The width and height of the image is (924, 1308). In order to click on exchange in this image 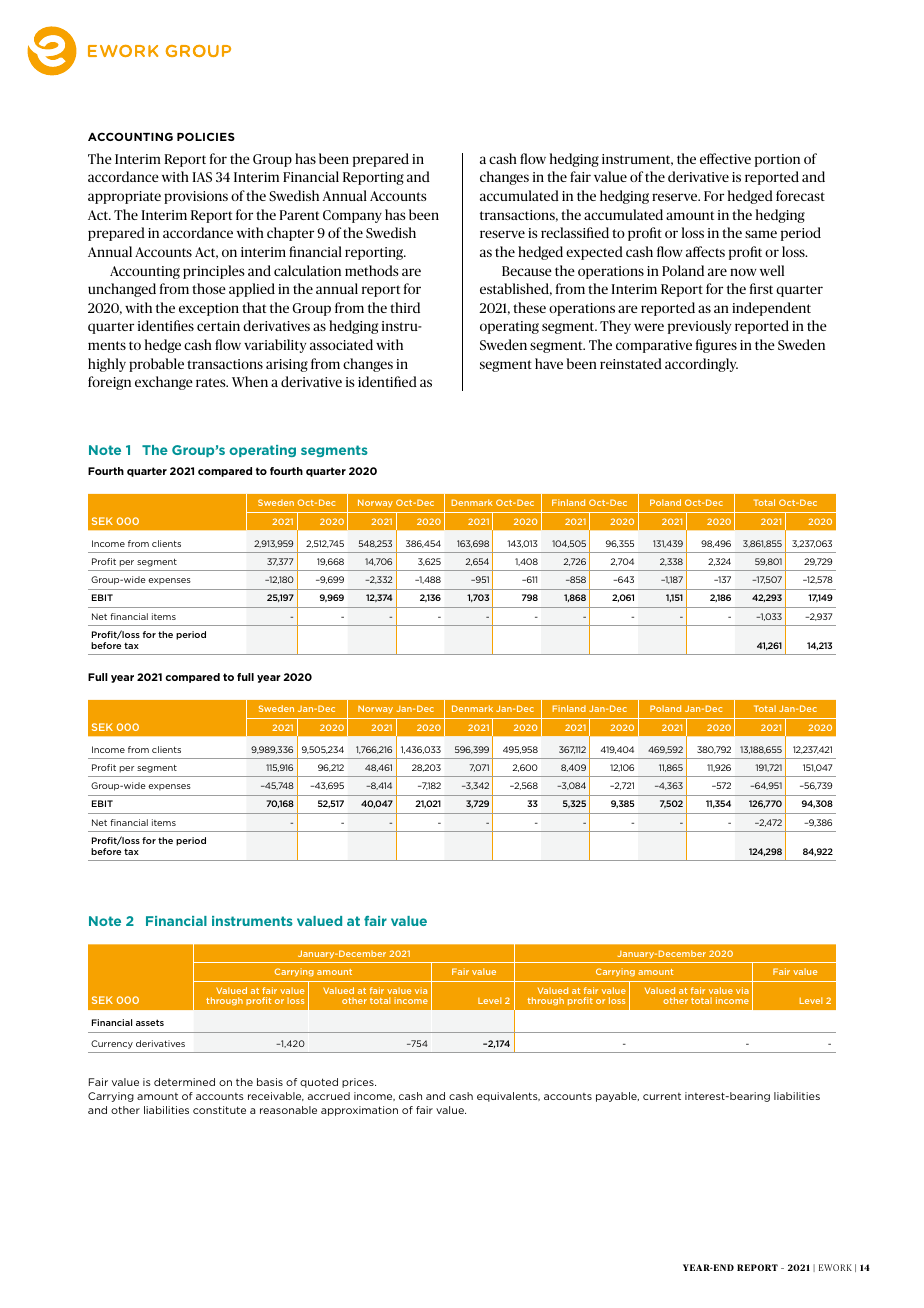, I will do `click(164, 383)`.
